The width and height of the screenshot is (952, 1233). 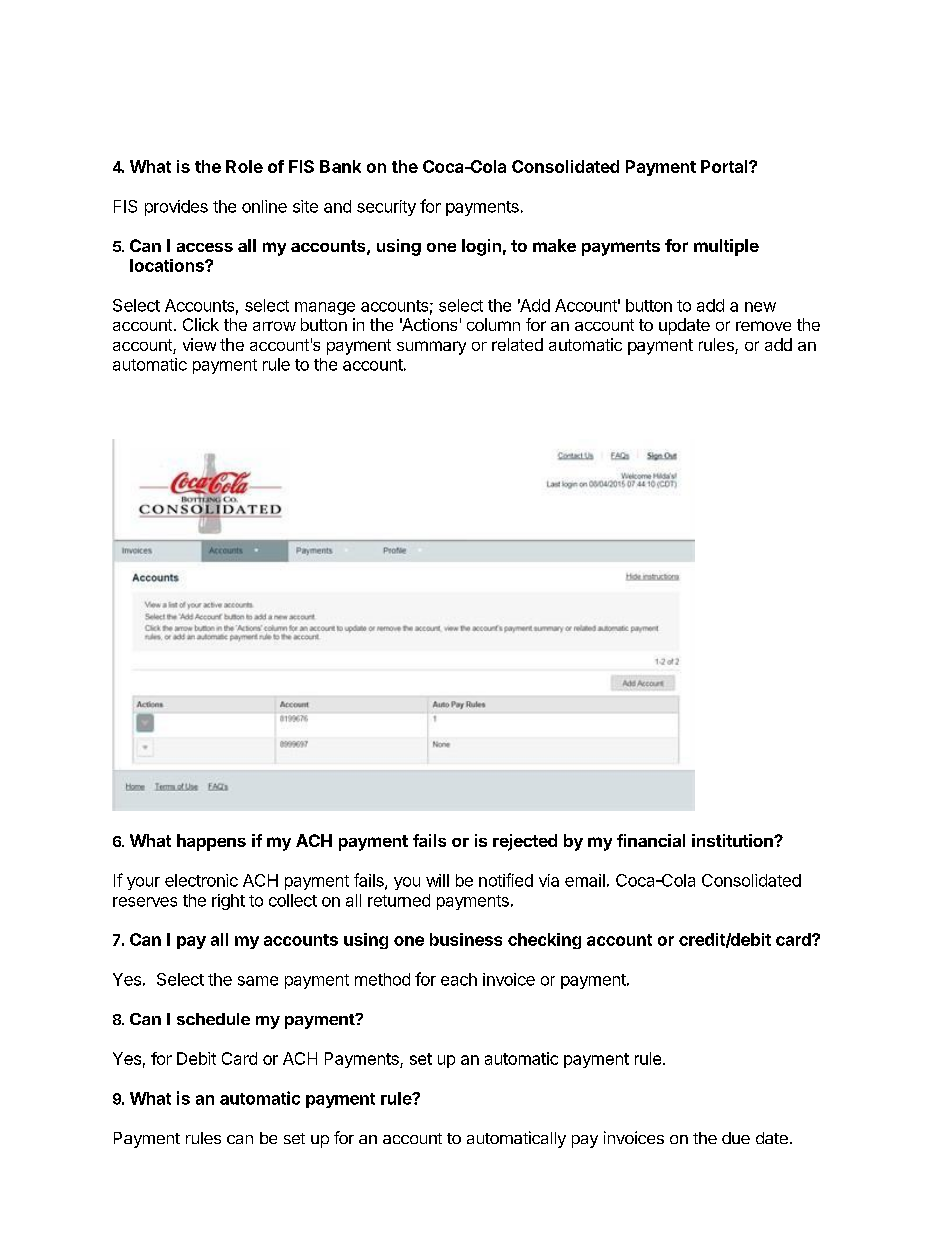 I want to click on provides, so click(x=176, y=208).
